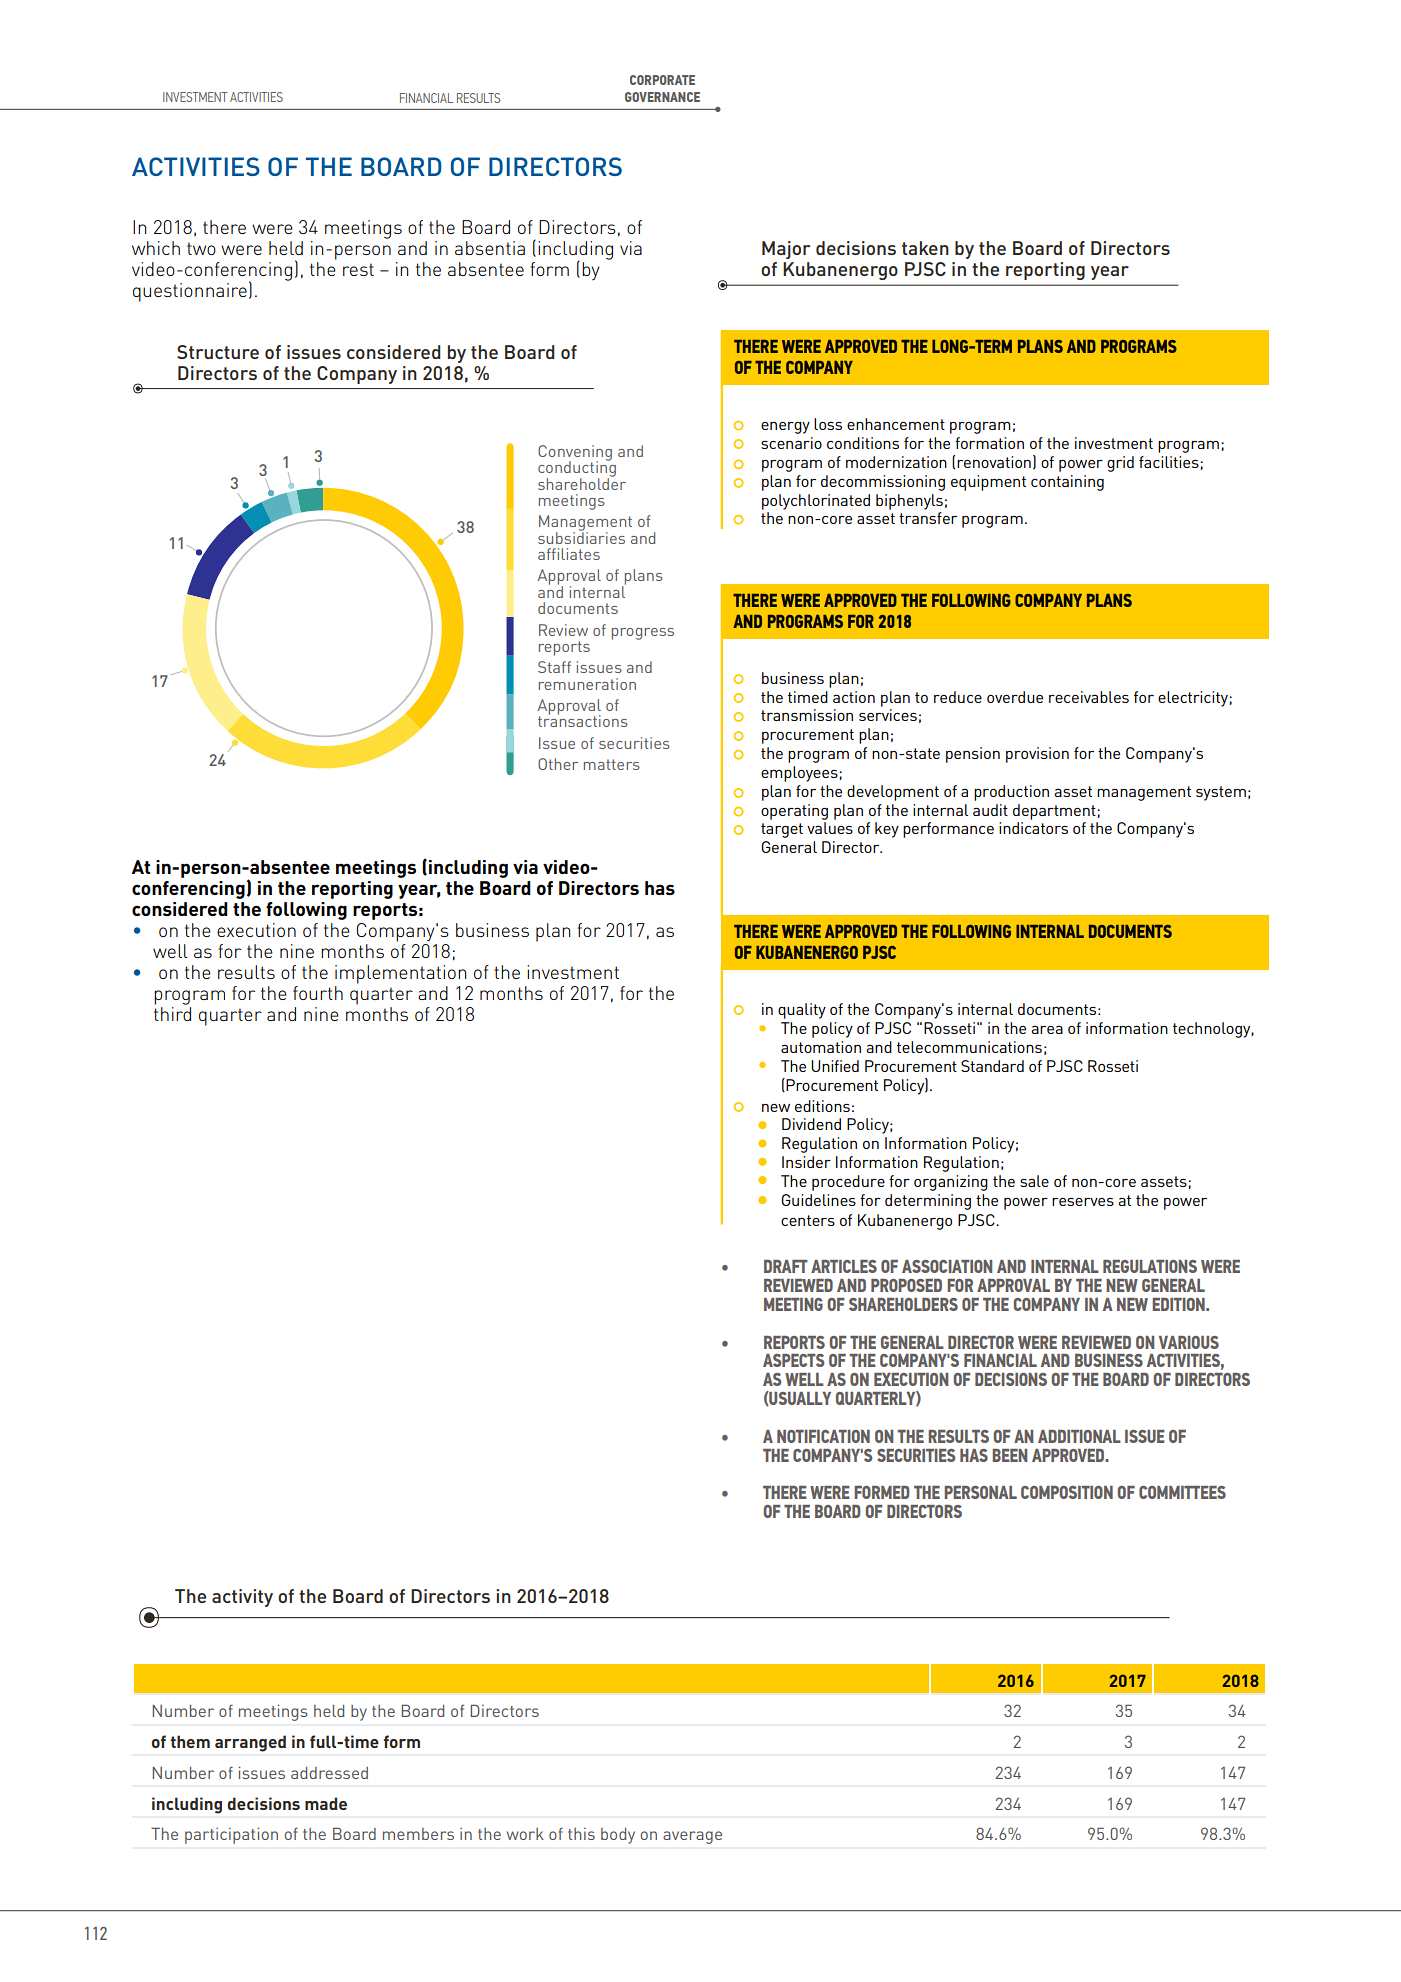 The width and height of the page is (1401, 1982). Describe the element at coordinates (782, 830) in the page. I see `target` at that location.
